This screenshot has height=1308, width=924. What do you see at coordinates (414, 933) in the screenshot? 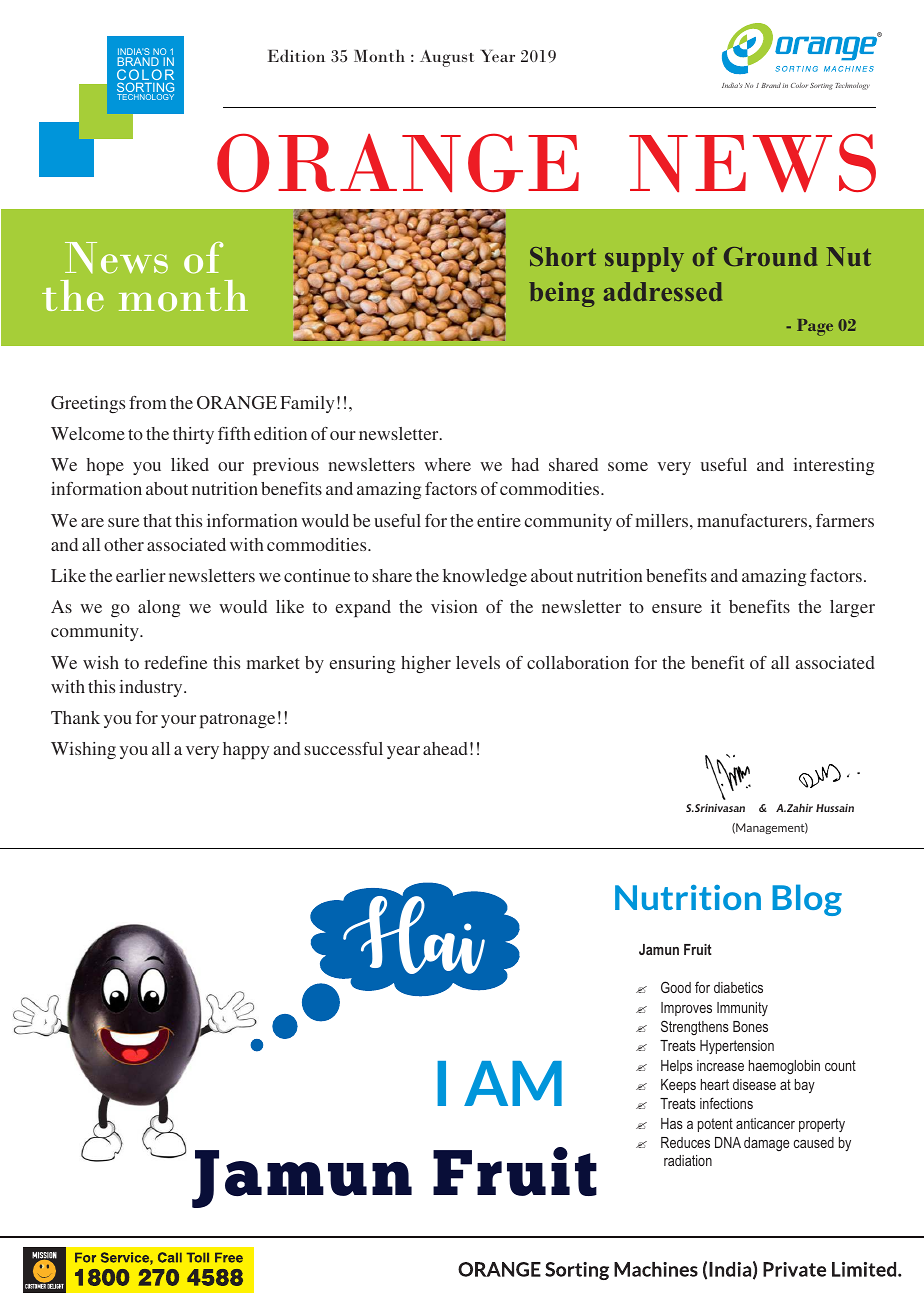
I see `Hai` at bounding box center [414, 933].
